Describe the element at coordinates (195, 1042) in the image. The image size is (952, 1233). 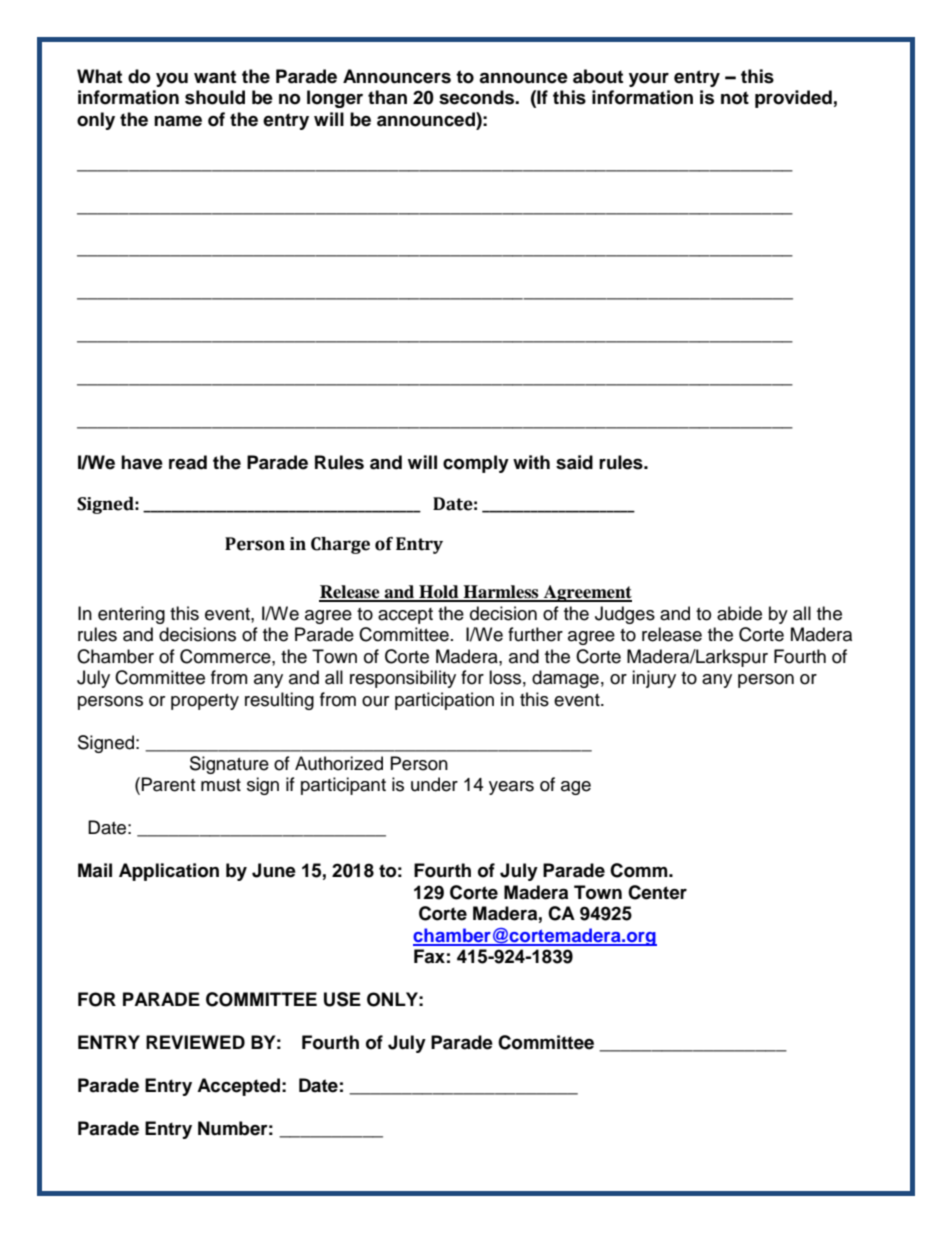
I see `REVIEWED` at that location.
